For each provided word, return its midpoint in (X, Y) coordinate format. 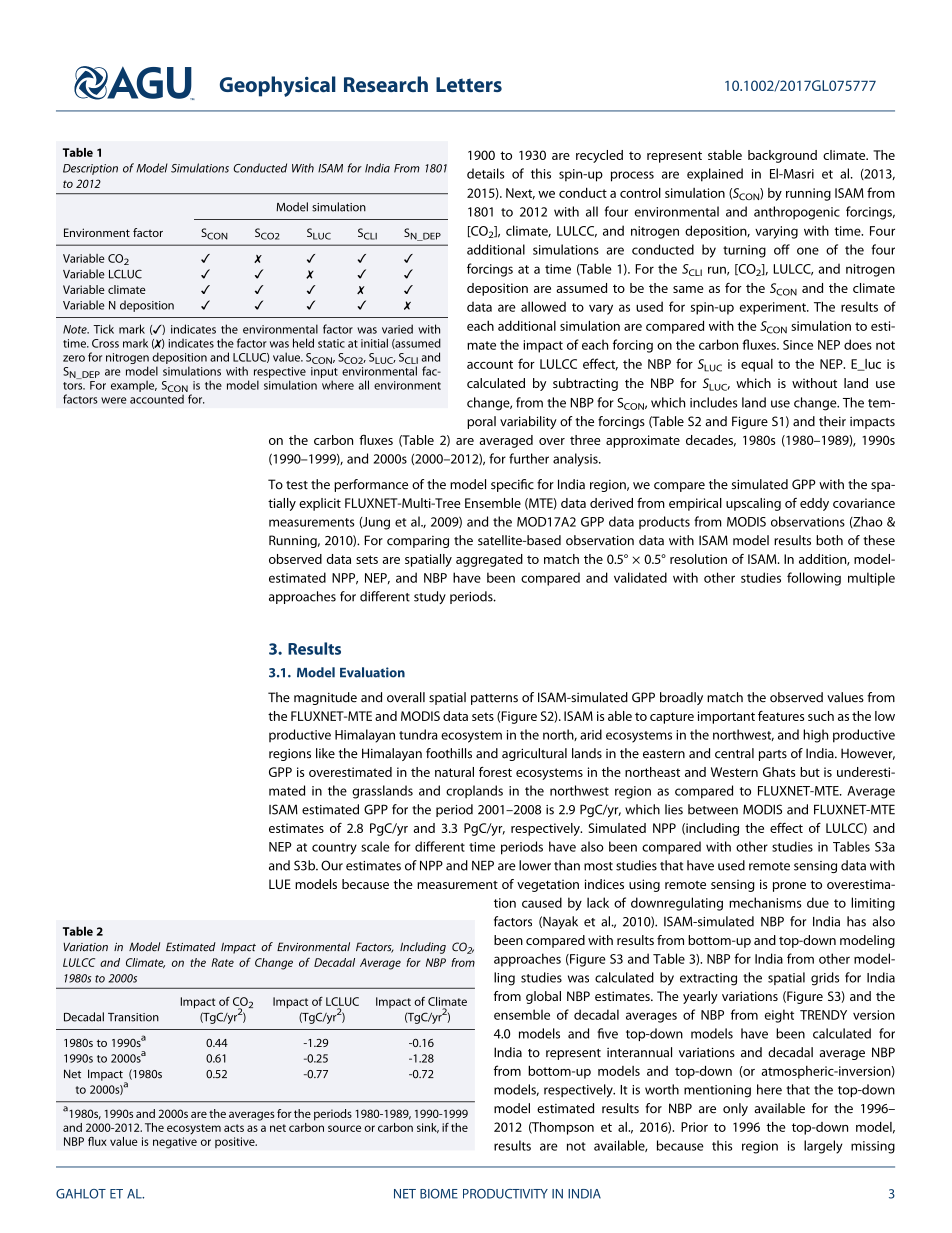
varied (397, 329)
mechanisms (765, 902)
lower (535, 865)
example (134, 386)
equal (757, 365)
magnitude (325, 698)
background (782, 156)
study (430, 597)
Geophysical (278, 86)
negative (175, 1143)
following (814, 579)
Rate (222, 962)
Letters (469, 84)
